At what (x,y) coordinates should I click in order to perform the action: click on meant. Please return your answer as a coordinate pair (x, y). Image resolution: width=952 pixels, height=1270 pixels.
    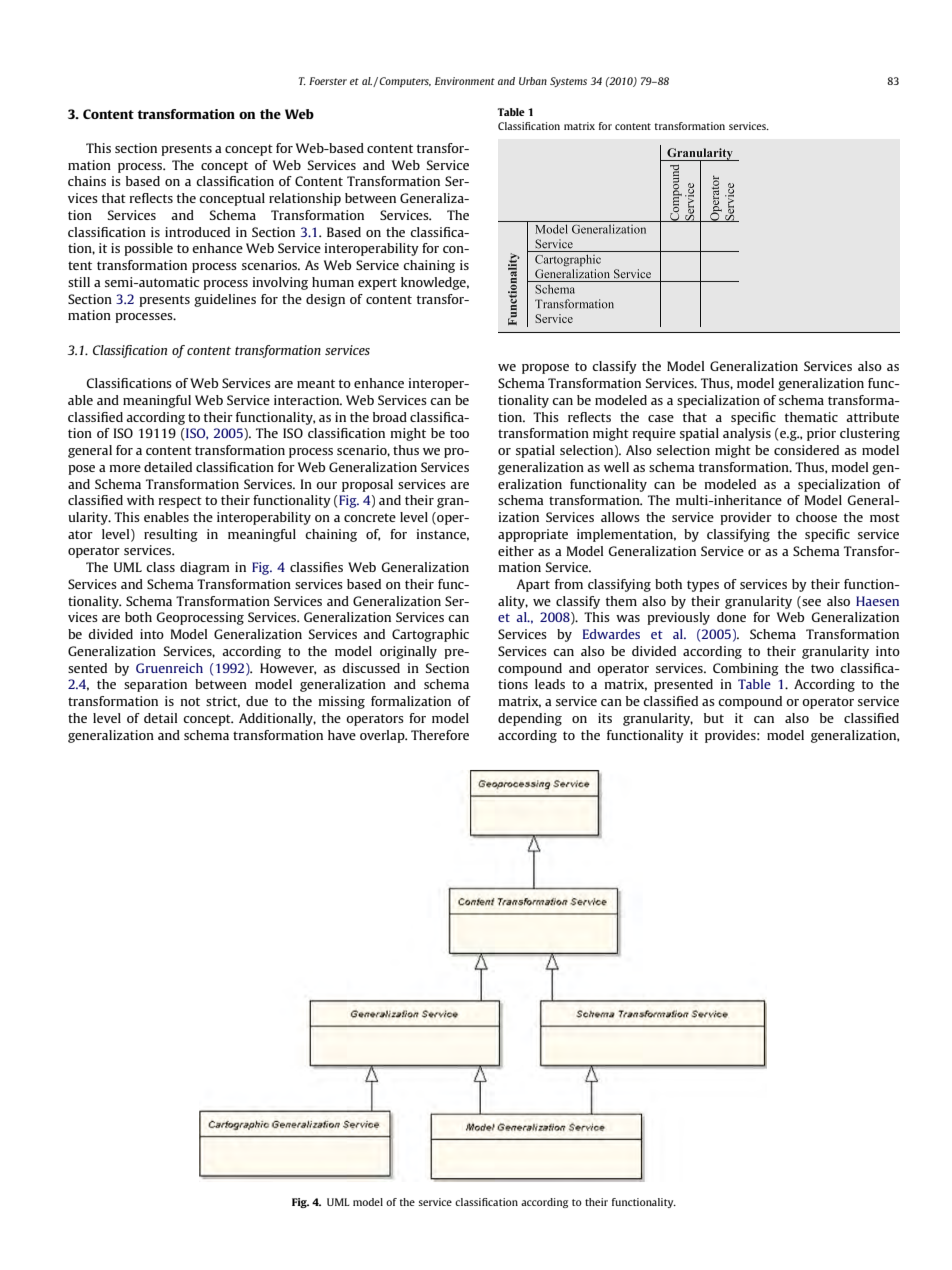
    Looking at the image, I should click on (316, 383).
